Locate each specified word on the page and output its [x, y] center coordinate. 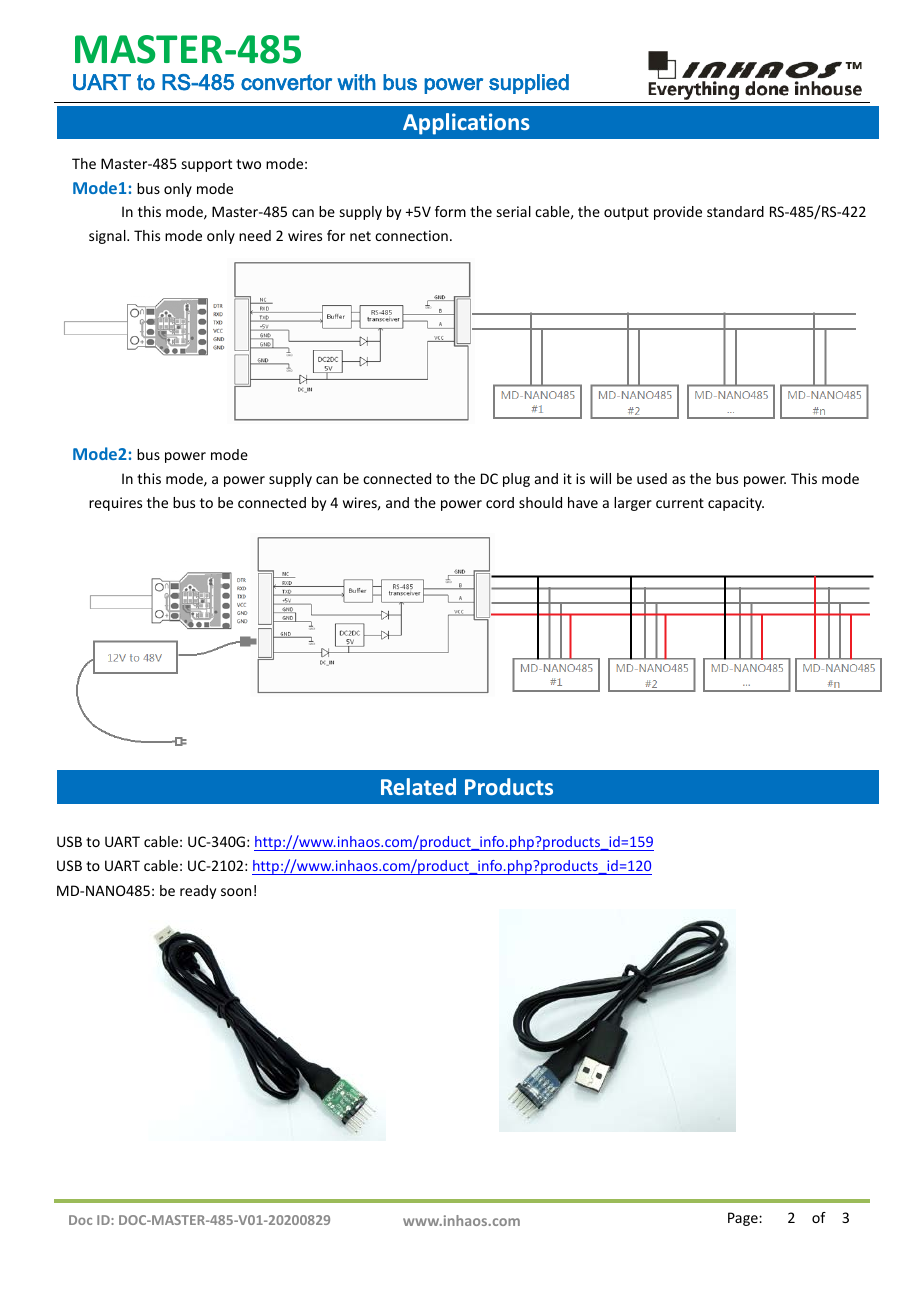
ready [198, 892]
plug [516, 480]
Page [744, 1219]
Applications [466, 124]
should [540, 502]
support [207, 165]
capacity [736, 504]
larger [633, 504]
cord [500, 502]
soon [236, 892]
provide [678, 213]
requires [115, 504]
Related [418, 786]
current [680, 503]
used [652, 478]
